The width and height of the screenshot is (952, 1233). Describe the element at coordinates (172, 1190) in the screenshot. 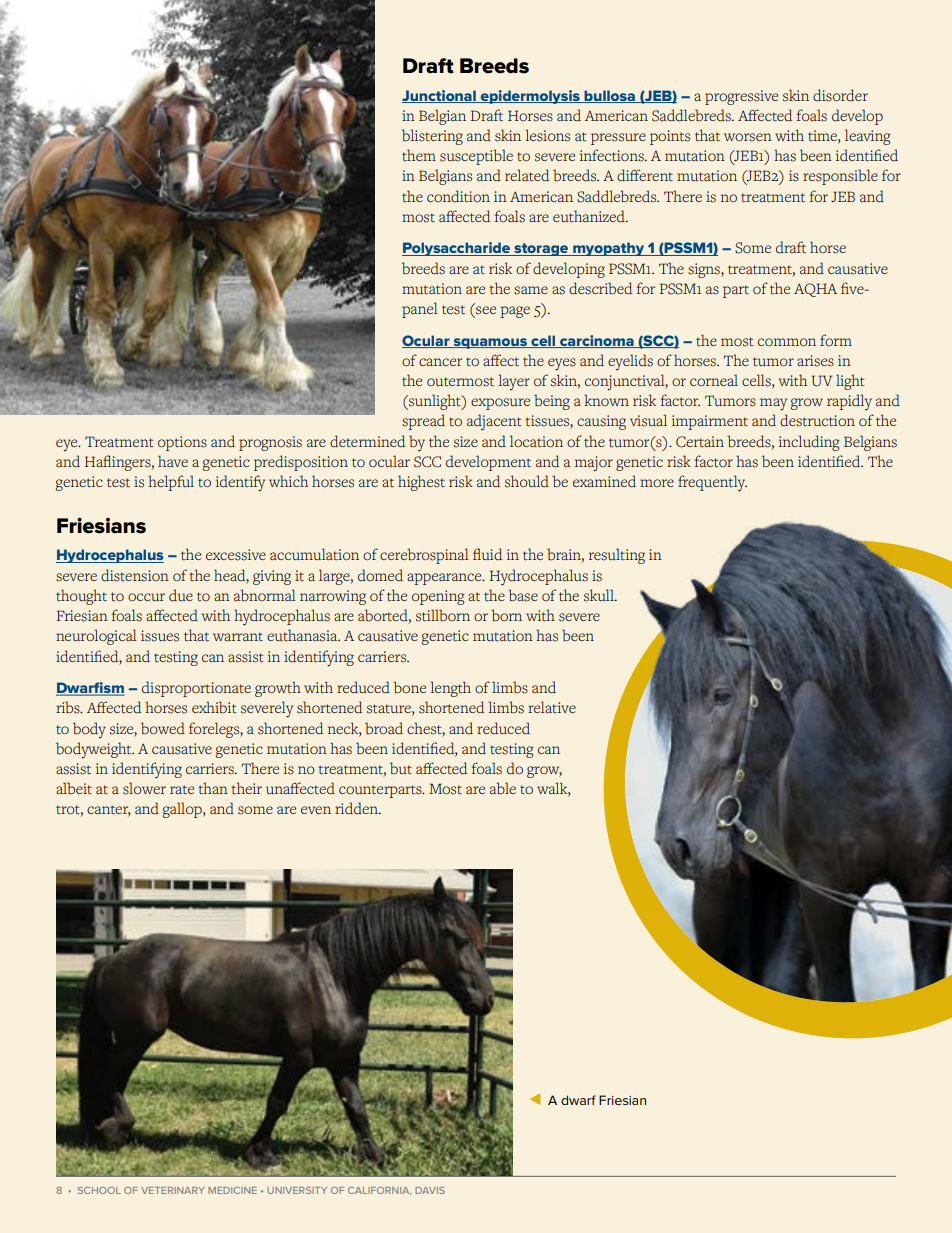

I see `VETERINARY` at that location.
